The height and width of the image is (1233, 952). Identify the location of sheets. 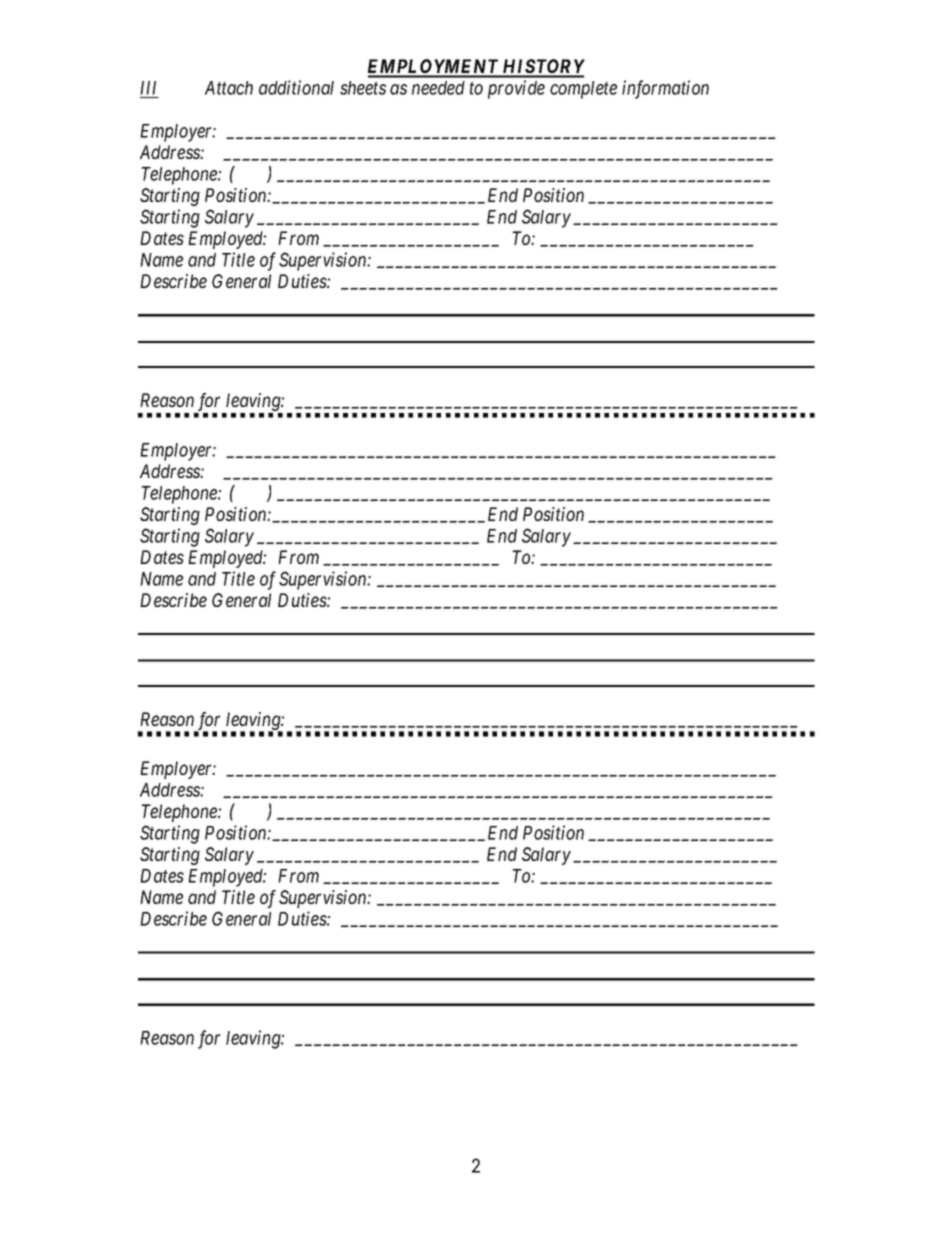
(363, 88).
